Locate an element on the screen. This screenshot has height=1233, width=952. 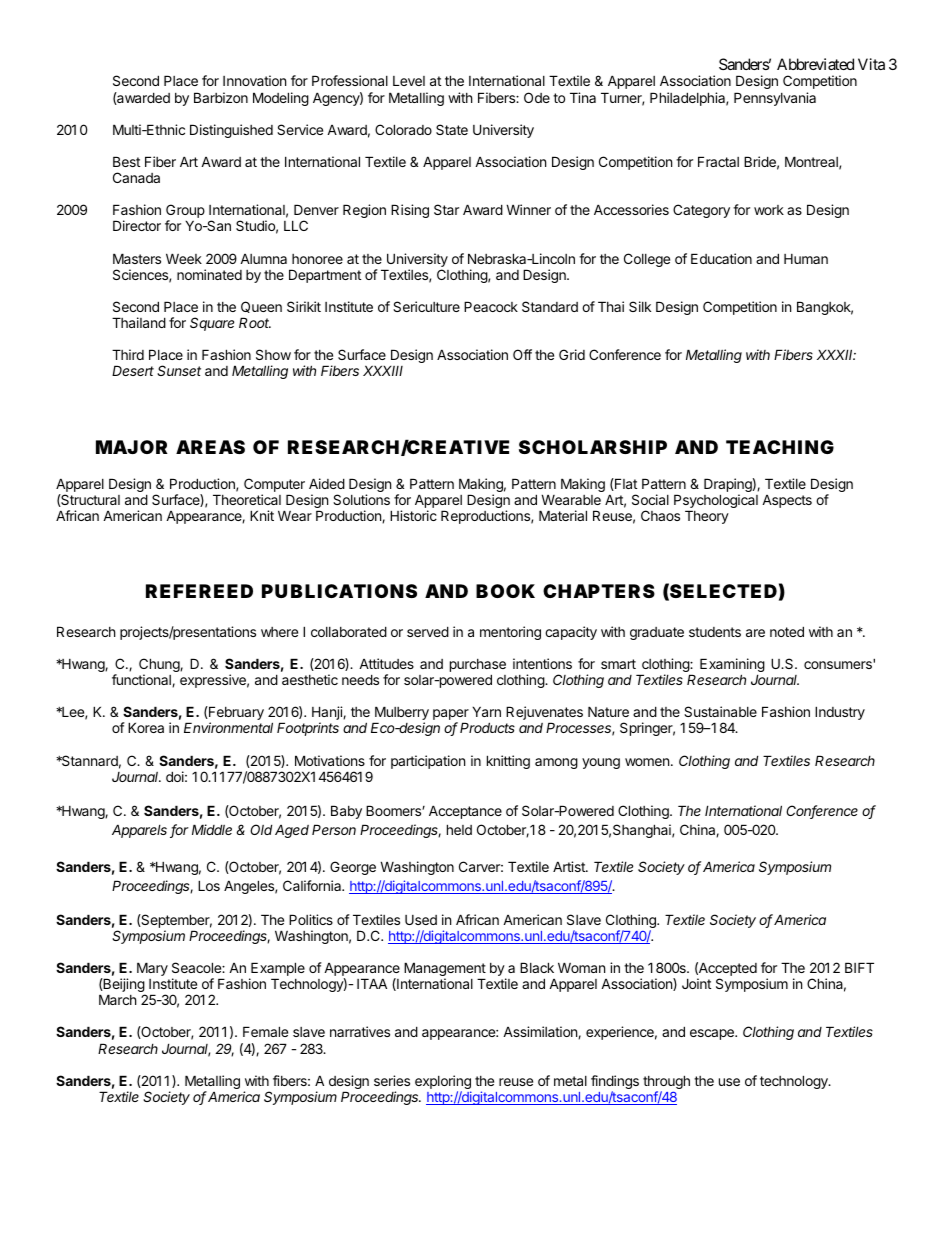
Distinguished is located at coordinates (231, 131).
